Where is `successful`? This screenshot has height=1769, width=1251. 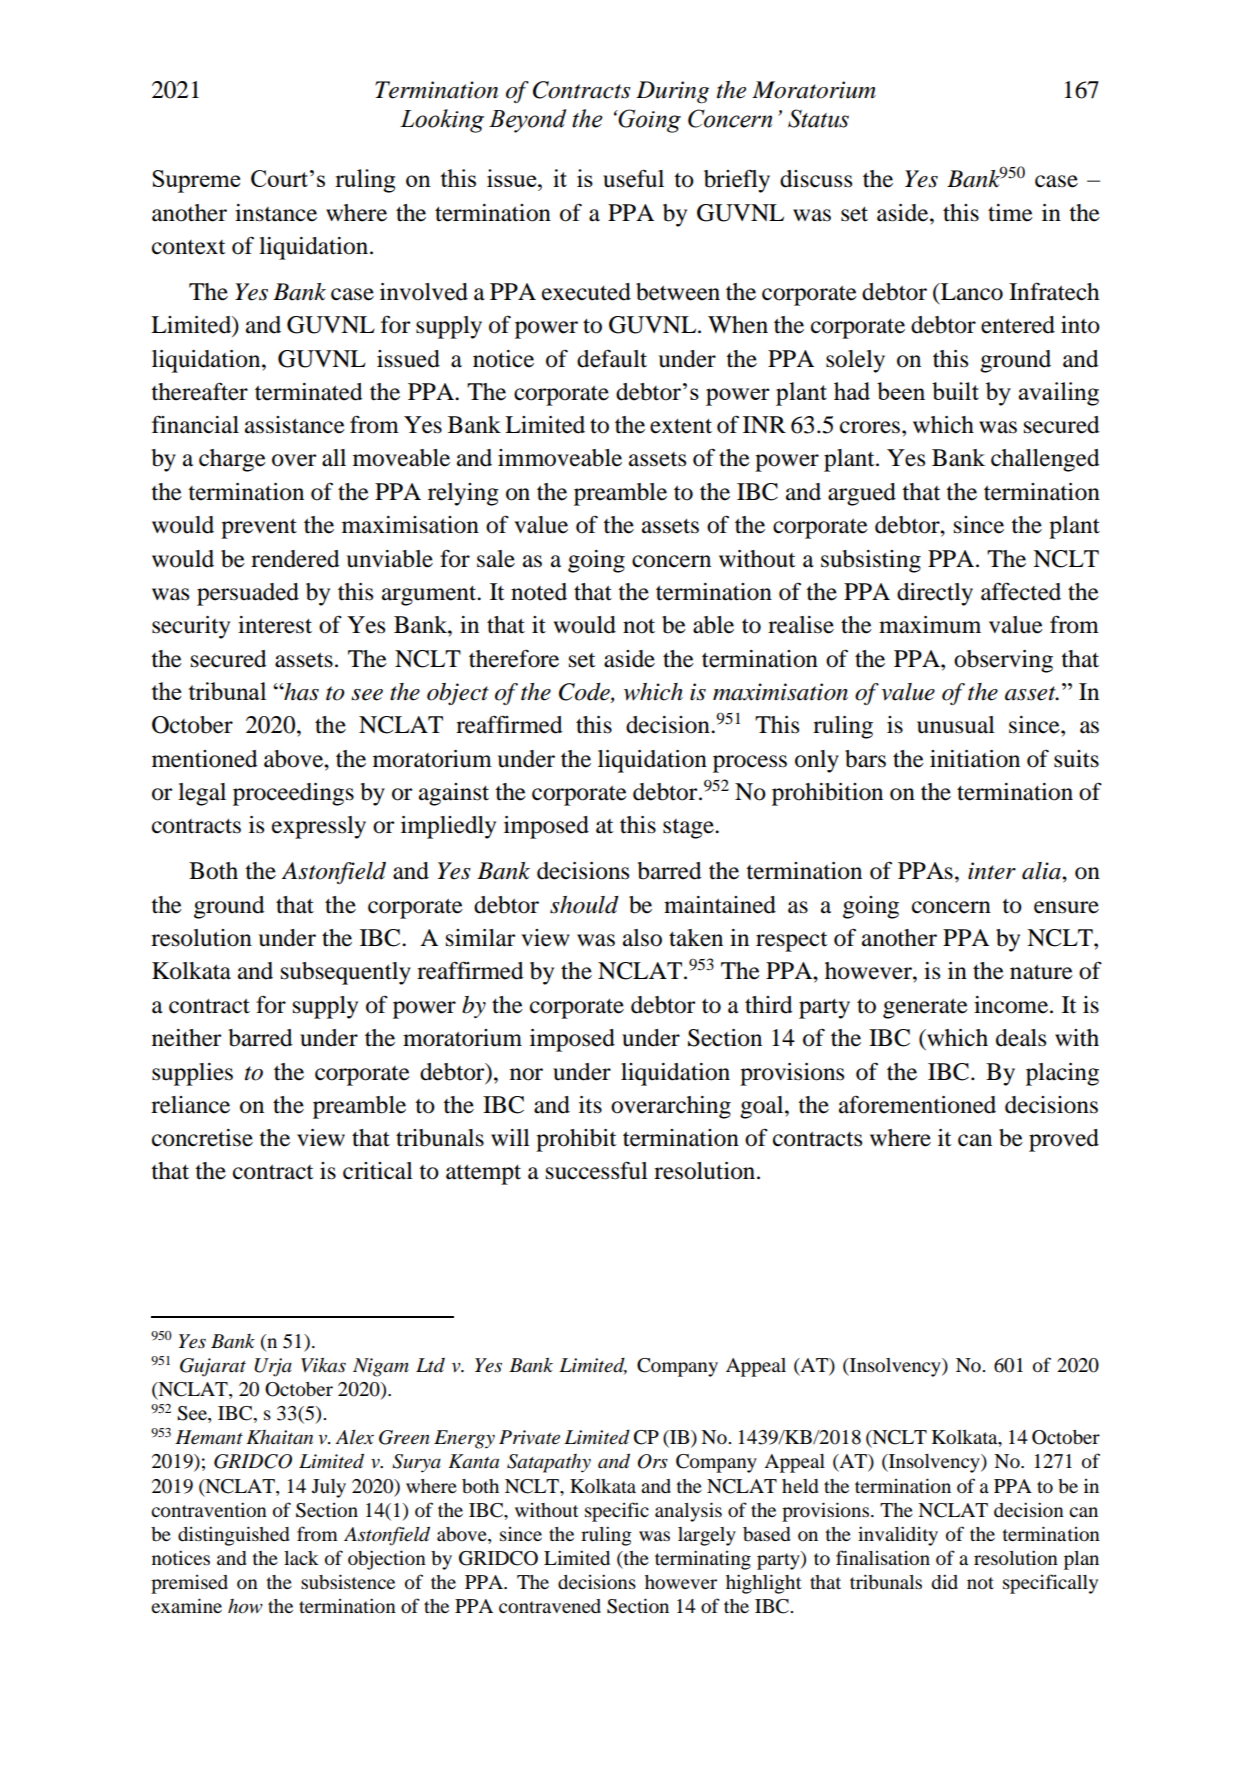 successful is located at coordinates (597, 1171).
